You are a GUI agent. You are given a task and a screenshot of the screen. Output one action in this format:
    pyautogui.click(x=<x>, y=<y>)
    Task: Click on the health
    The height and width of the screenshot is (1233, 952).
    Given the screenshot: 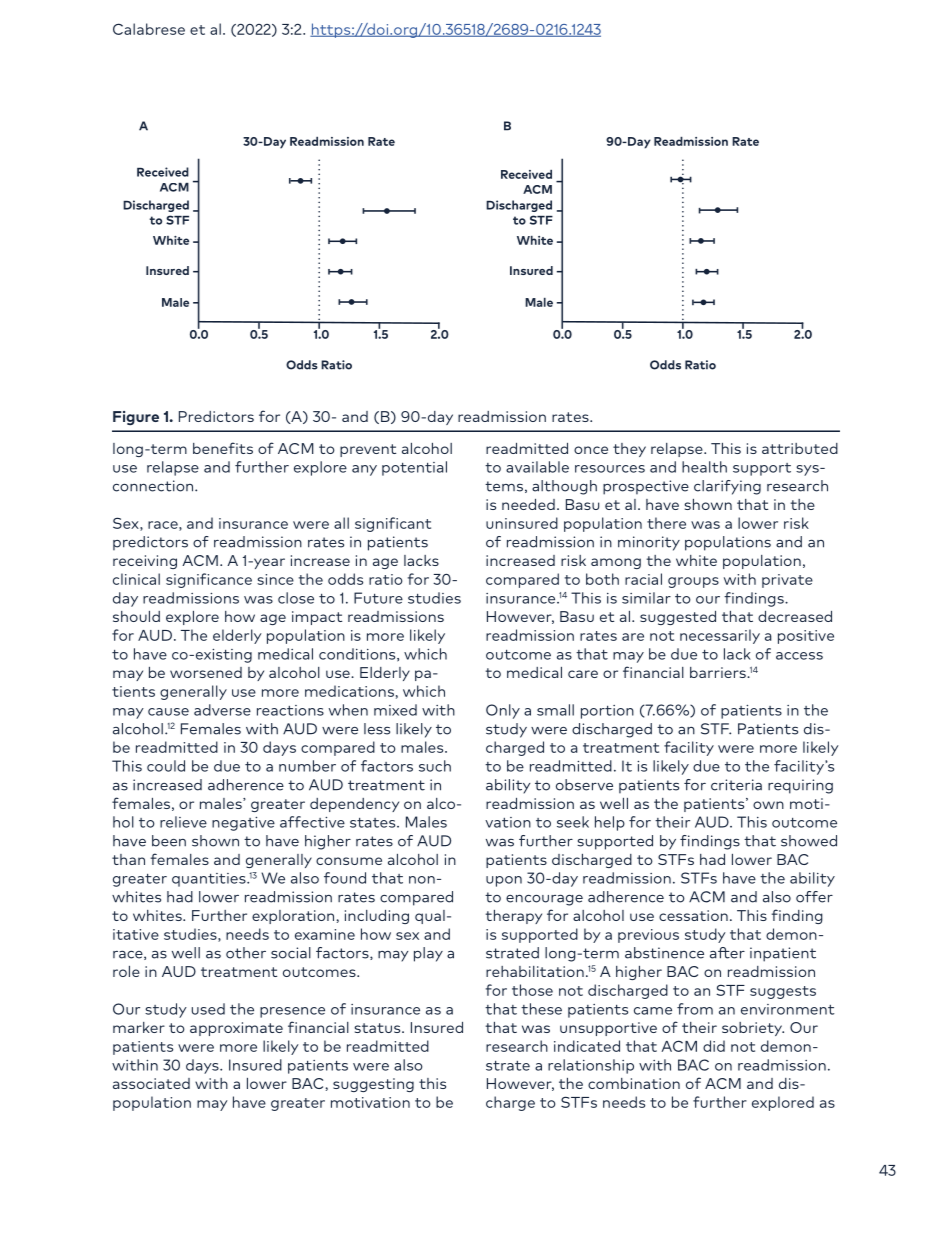 What is the action you would take?
    pyautogui.click(x=704, y=467)
